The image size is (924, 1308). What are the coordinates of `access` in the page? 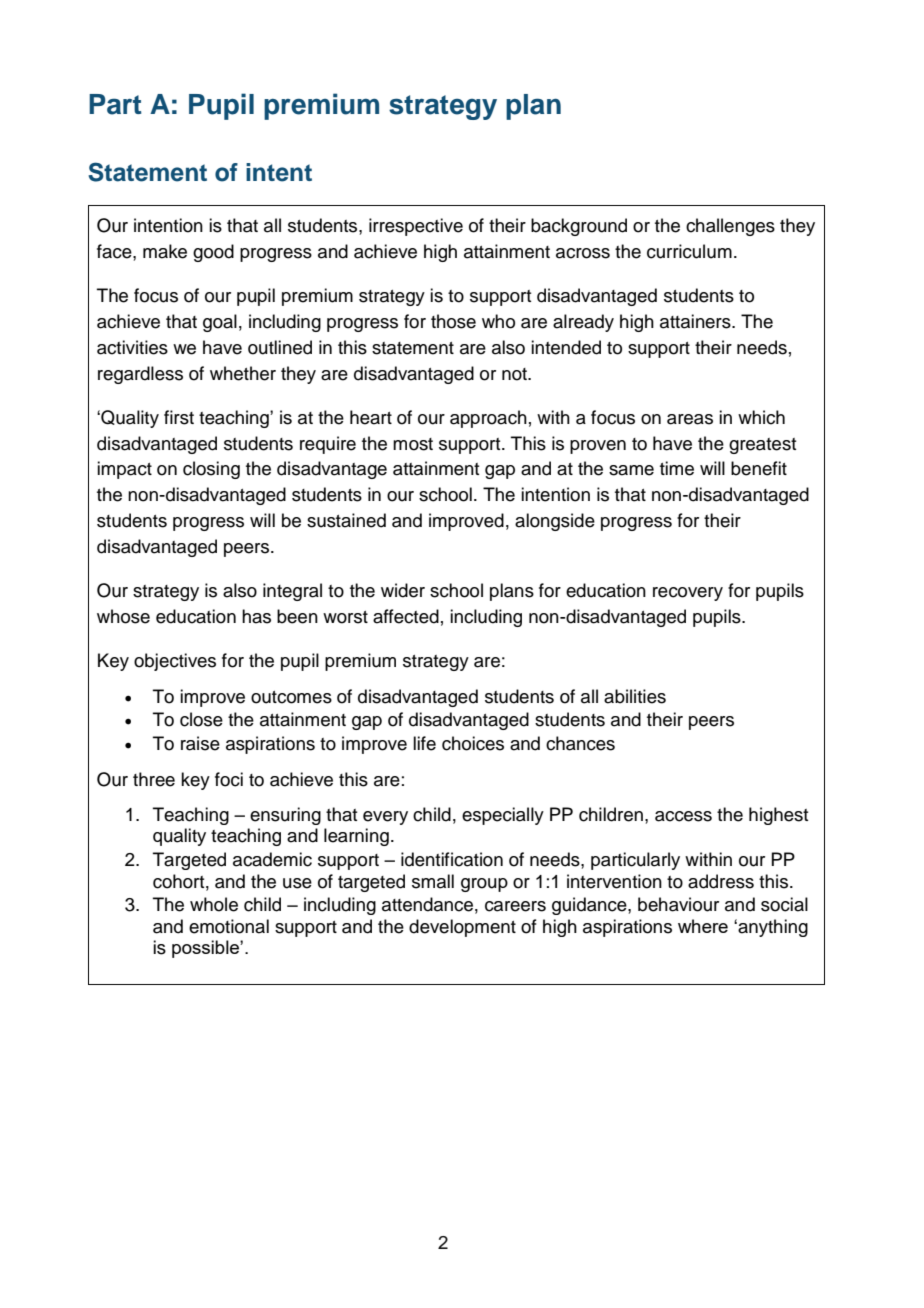 It's located at (683, 816).
